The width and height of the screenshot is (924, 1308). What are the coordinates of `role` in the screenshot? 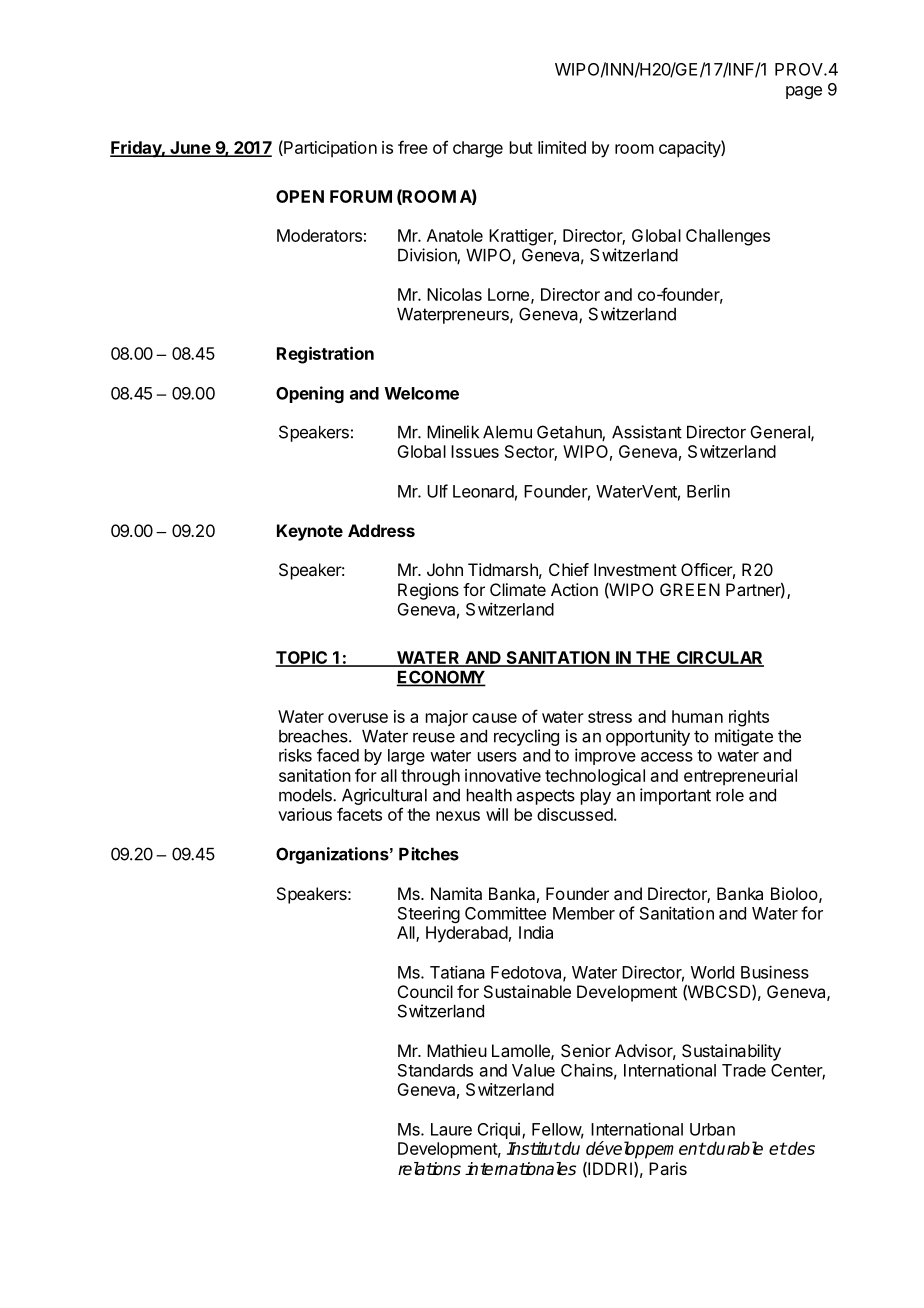 It's located at (730, 795).
